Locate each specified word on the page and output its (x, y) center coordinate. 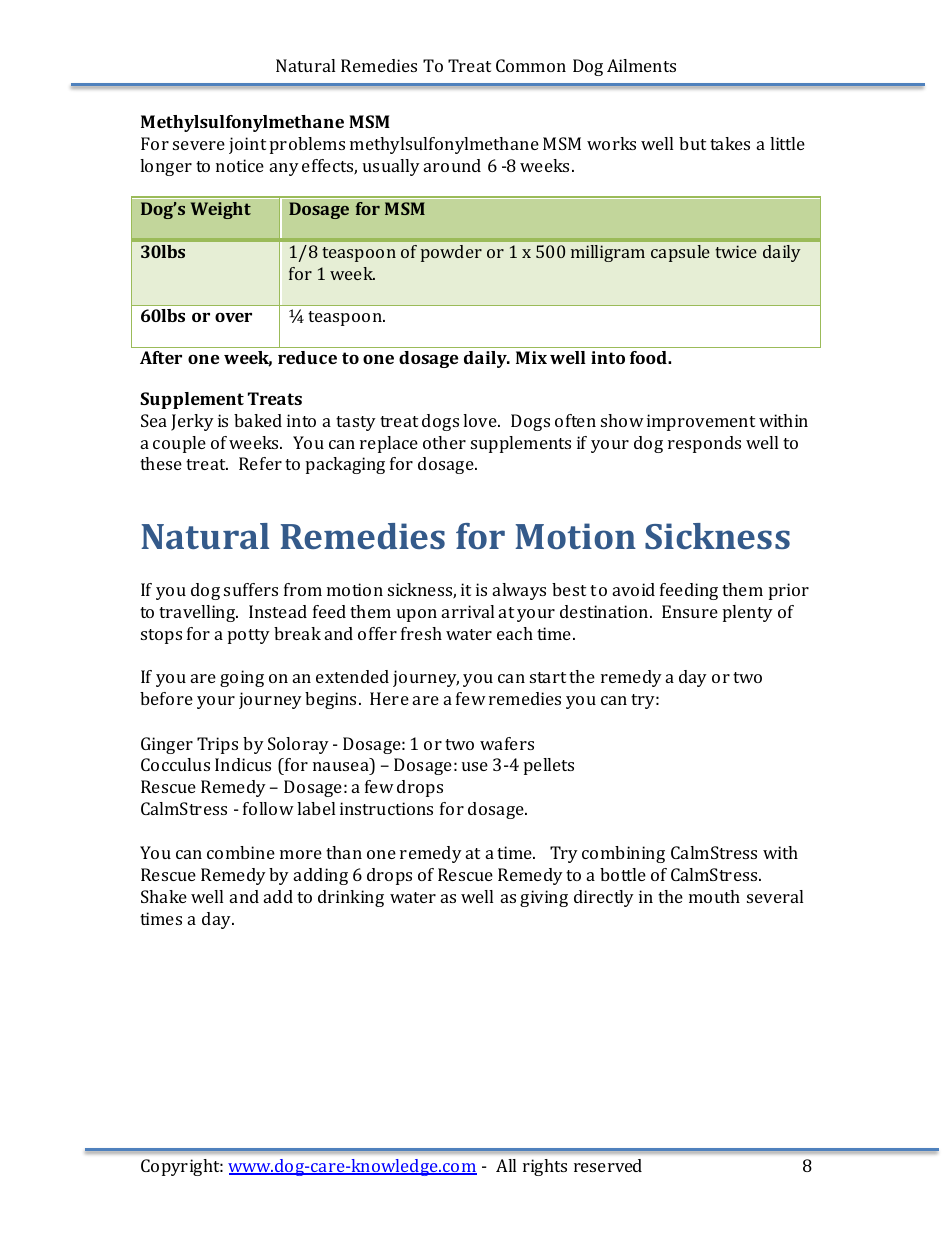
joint (247, 145)
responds (704, 444)
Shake (164, 896)
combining (623, 854)
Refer (260, 463)
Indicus (243, 764)
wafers (507, 743)
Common (531, 65)
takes (730, 143)
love (481, 420)
